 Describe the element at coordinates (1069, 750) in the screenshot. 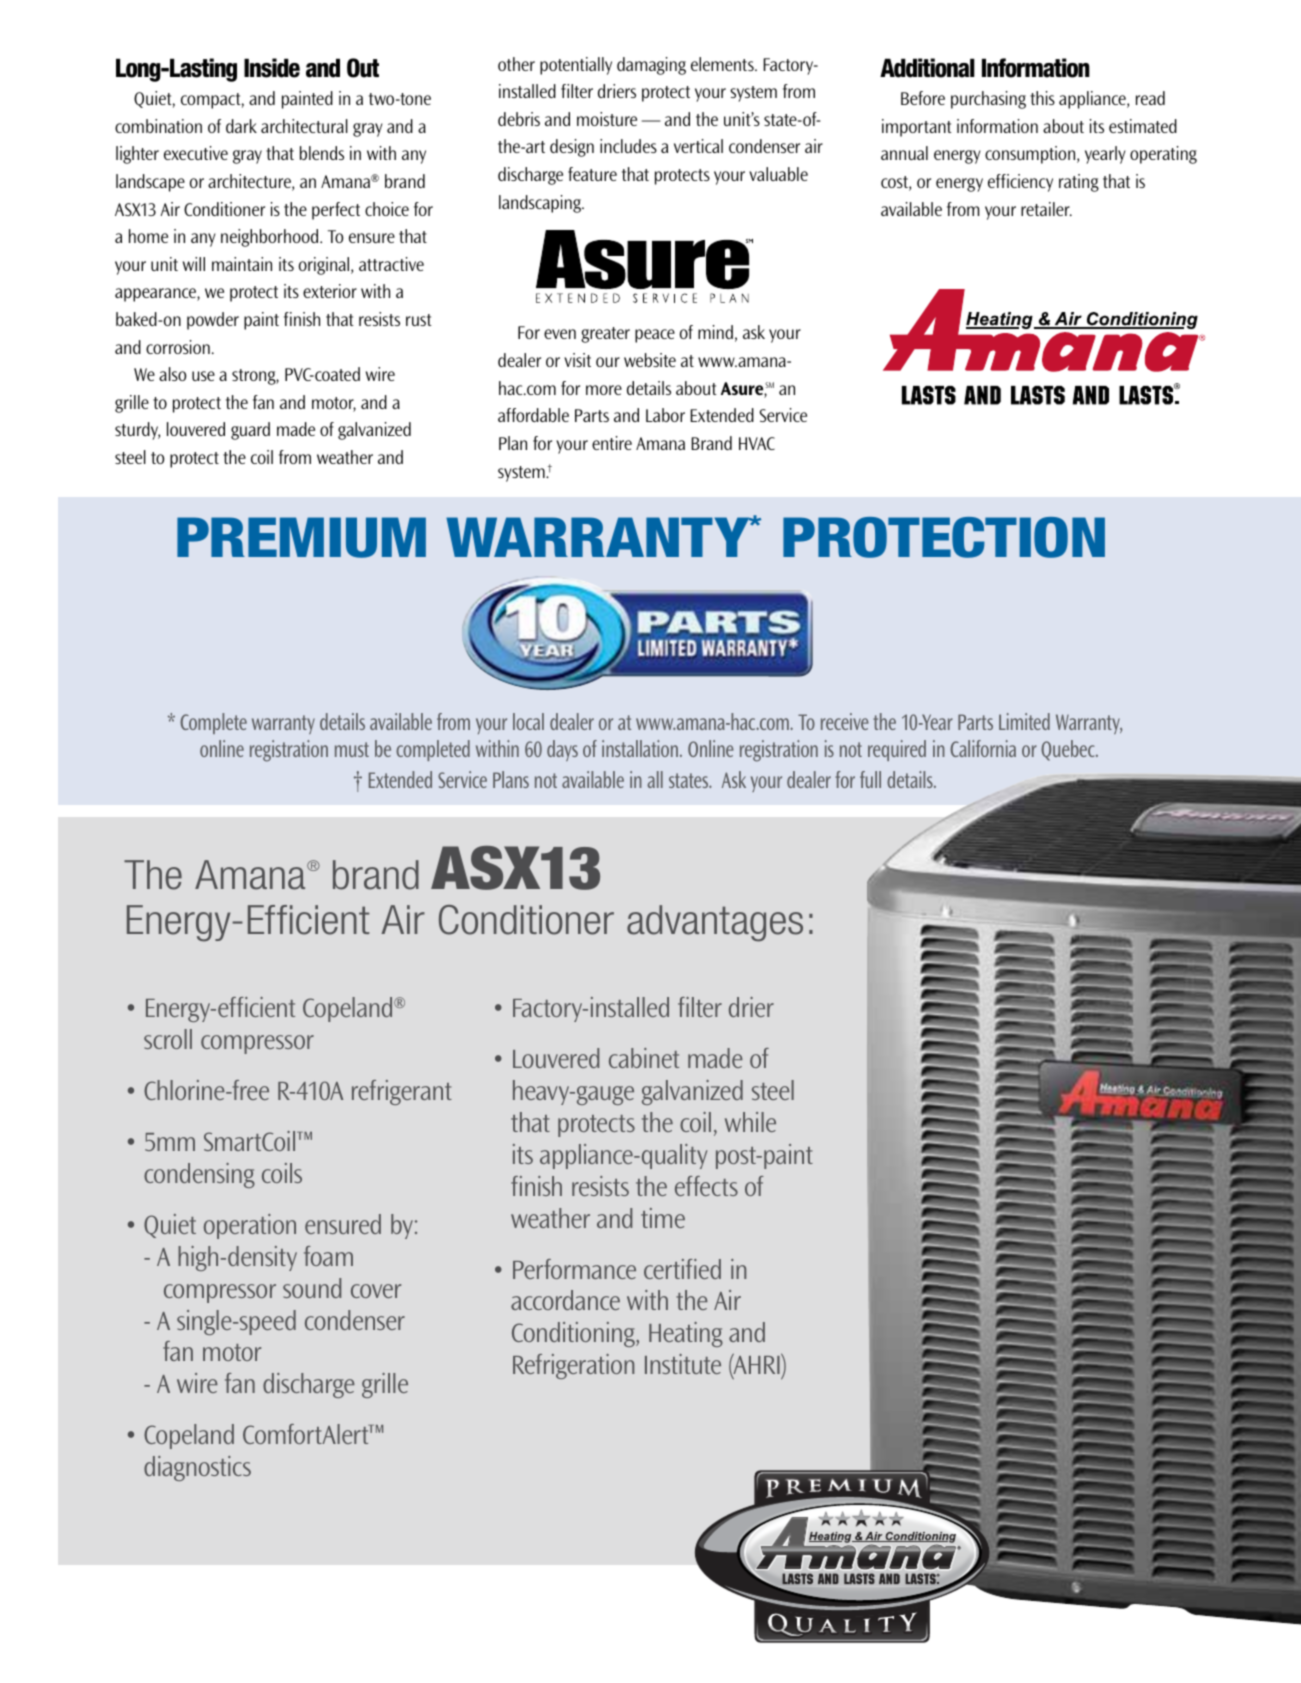

I see `Quebec` at that location.
